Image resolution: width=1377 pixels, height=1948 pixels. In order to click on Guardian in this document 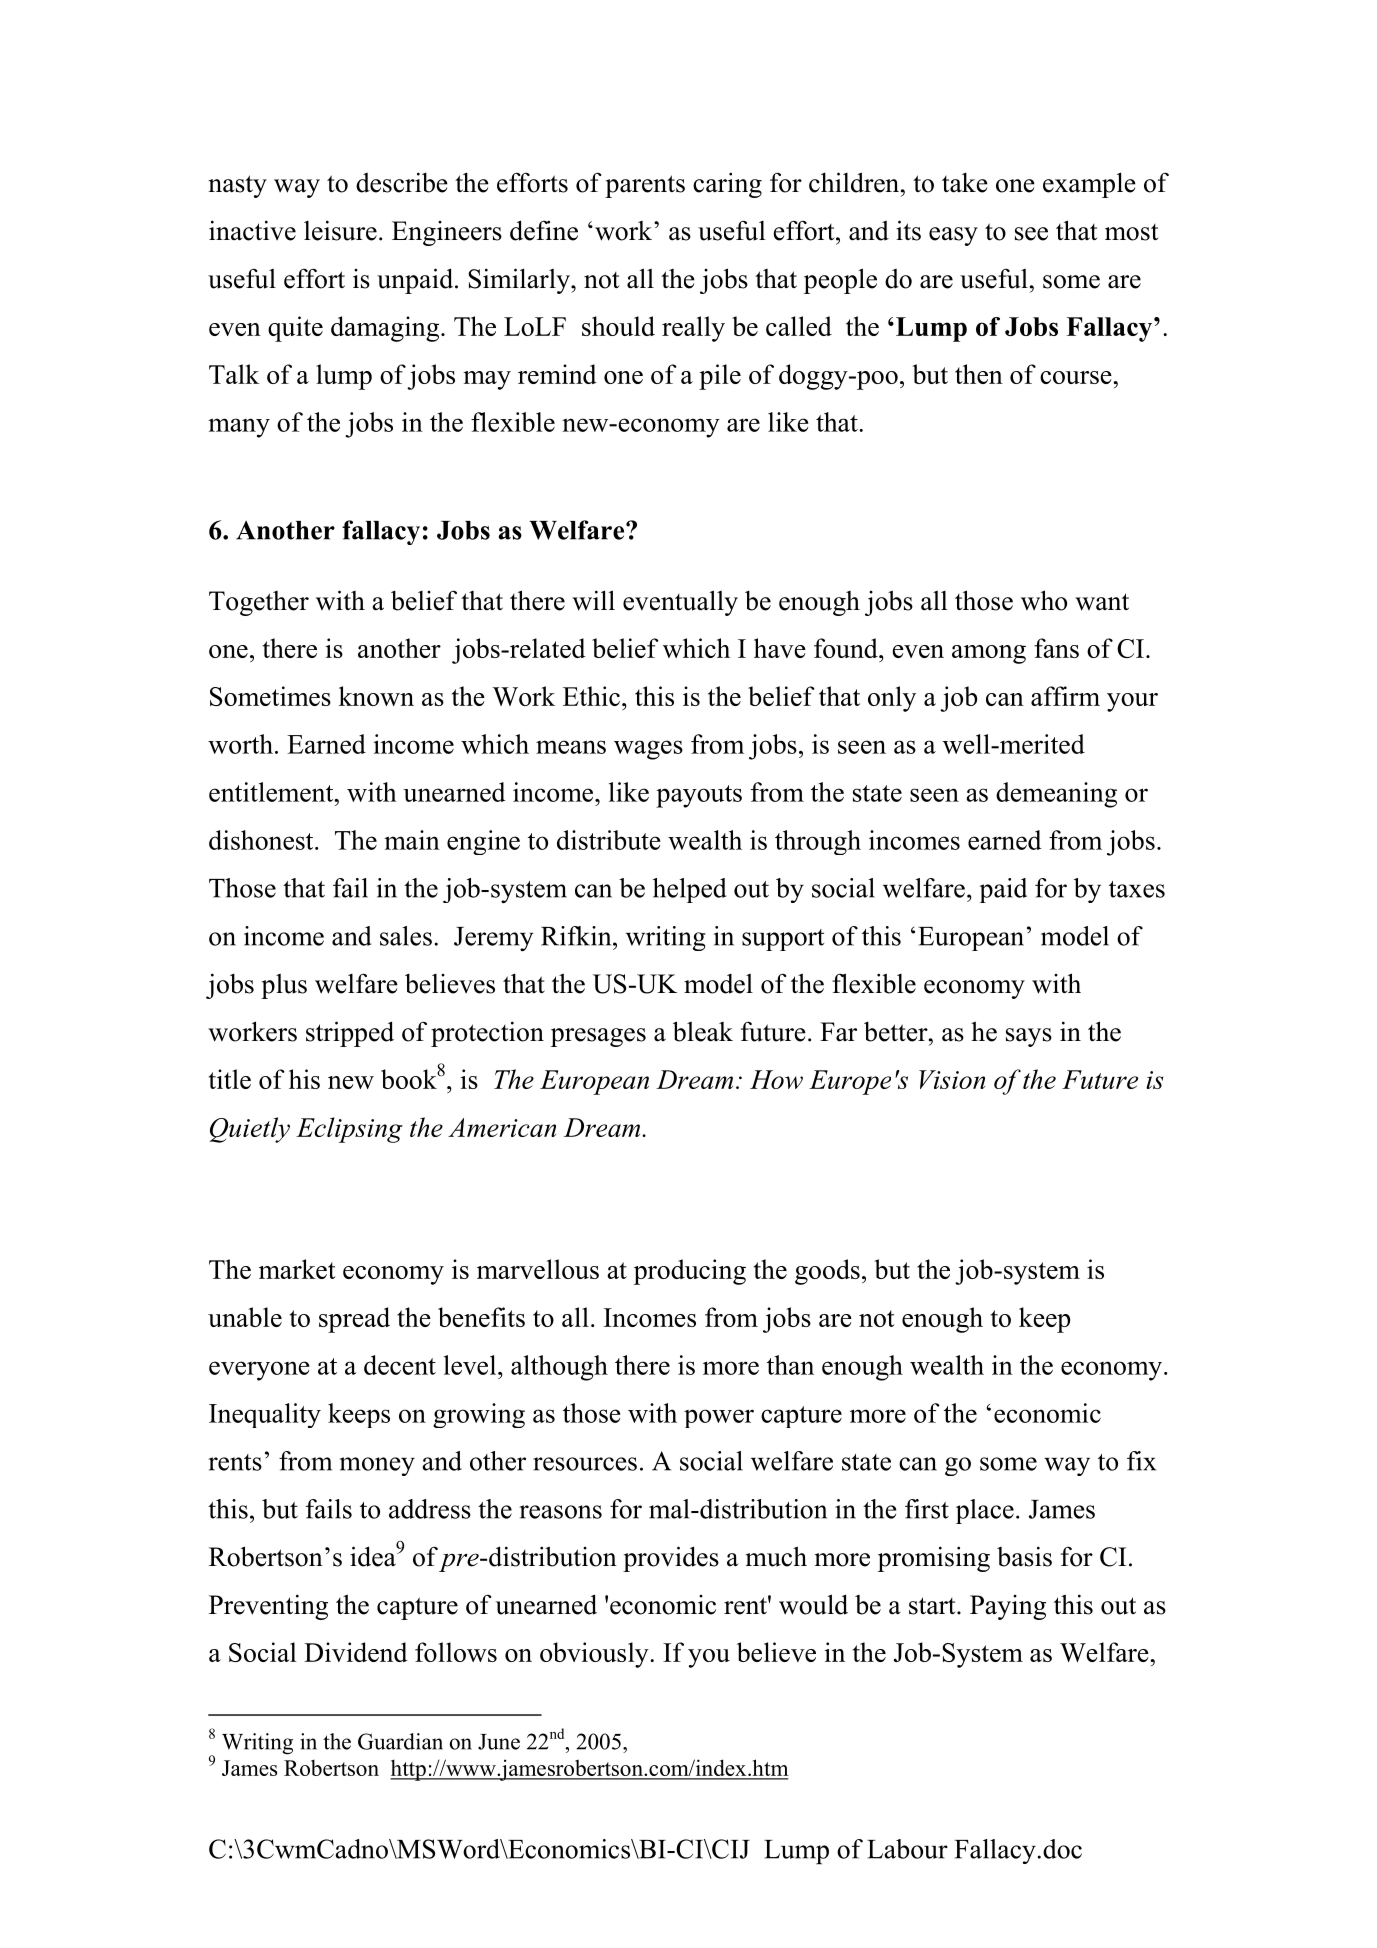, I will do `click(400, 1741)`.
